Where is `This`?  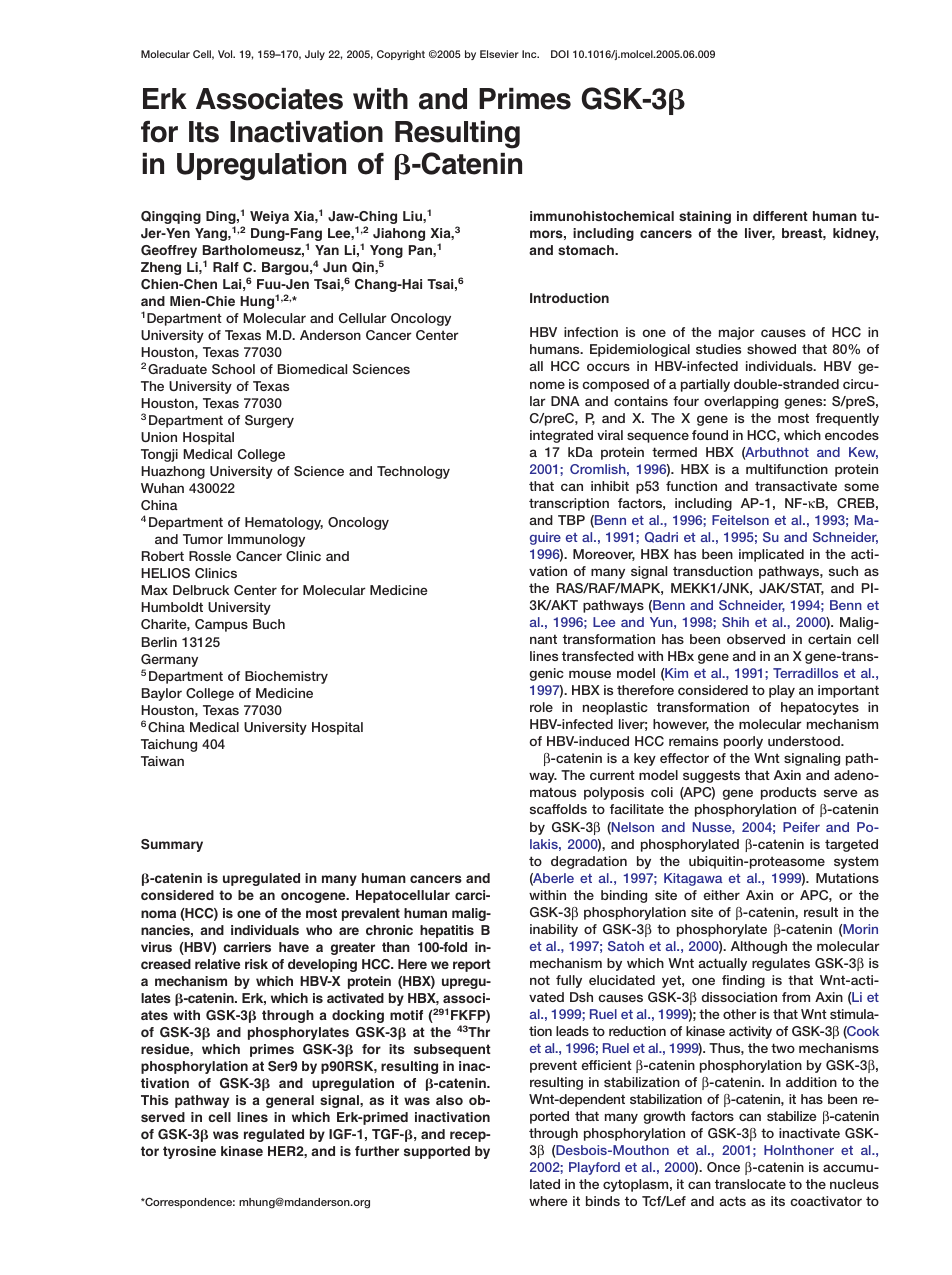
This is located at coordinates (155, 1100).
